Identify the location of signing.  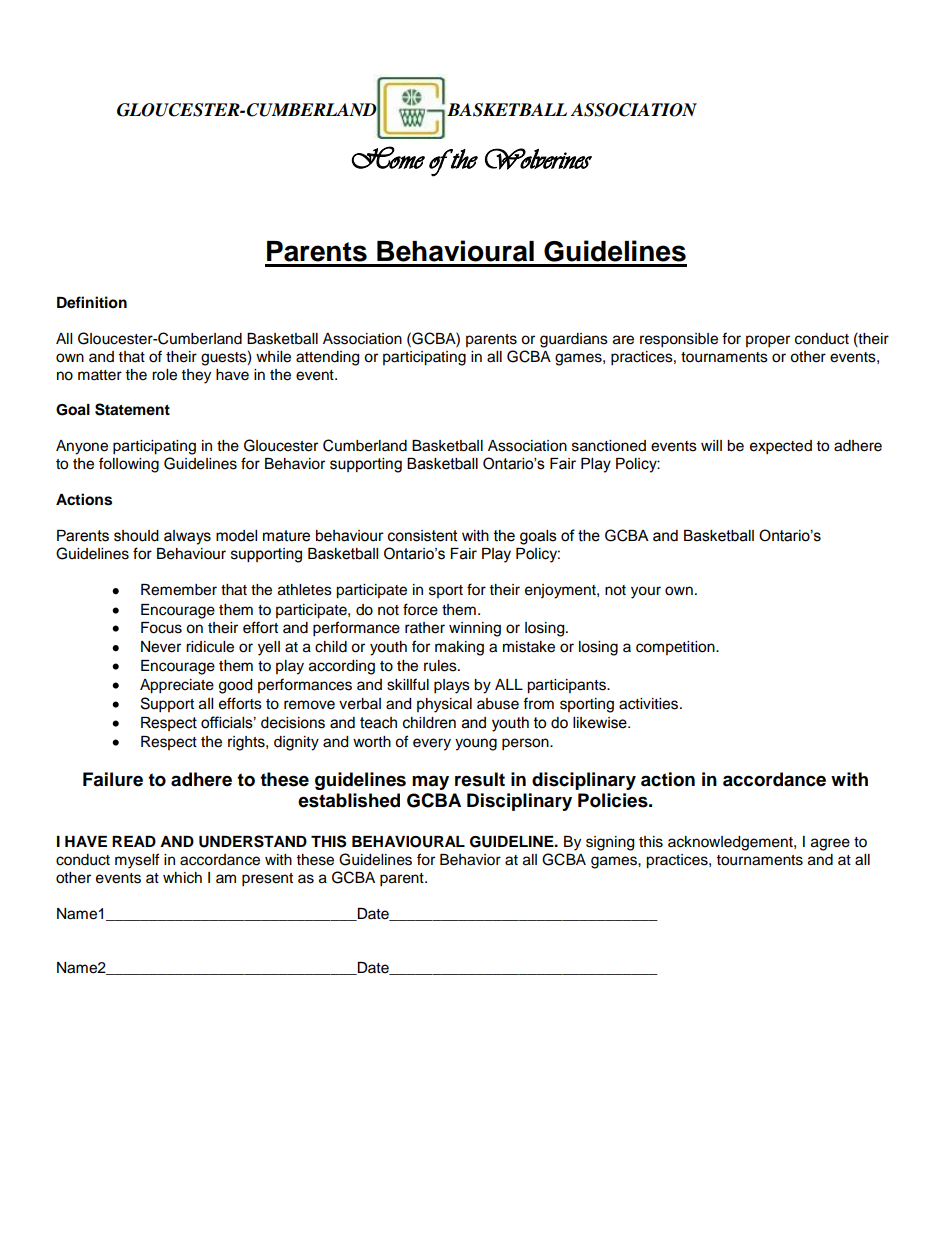
(610, 843).
